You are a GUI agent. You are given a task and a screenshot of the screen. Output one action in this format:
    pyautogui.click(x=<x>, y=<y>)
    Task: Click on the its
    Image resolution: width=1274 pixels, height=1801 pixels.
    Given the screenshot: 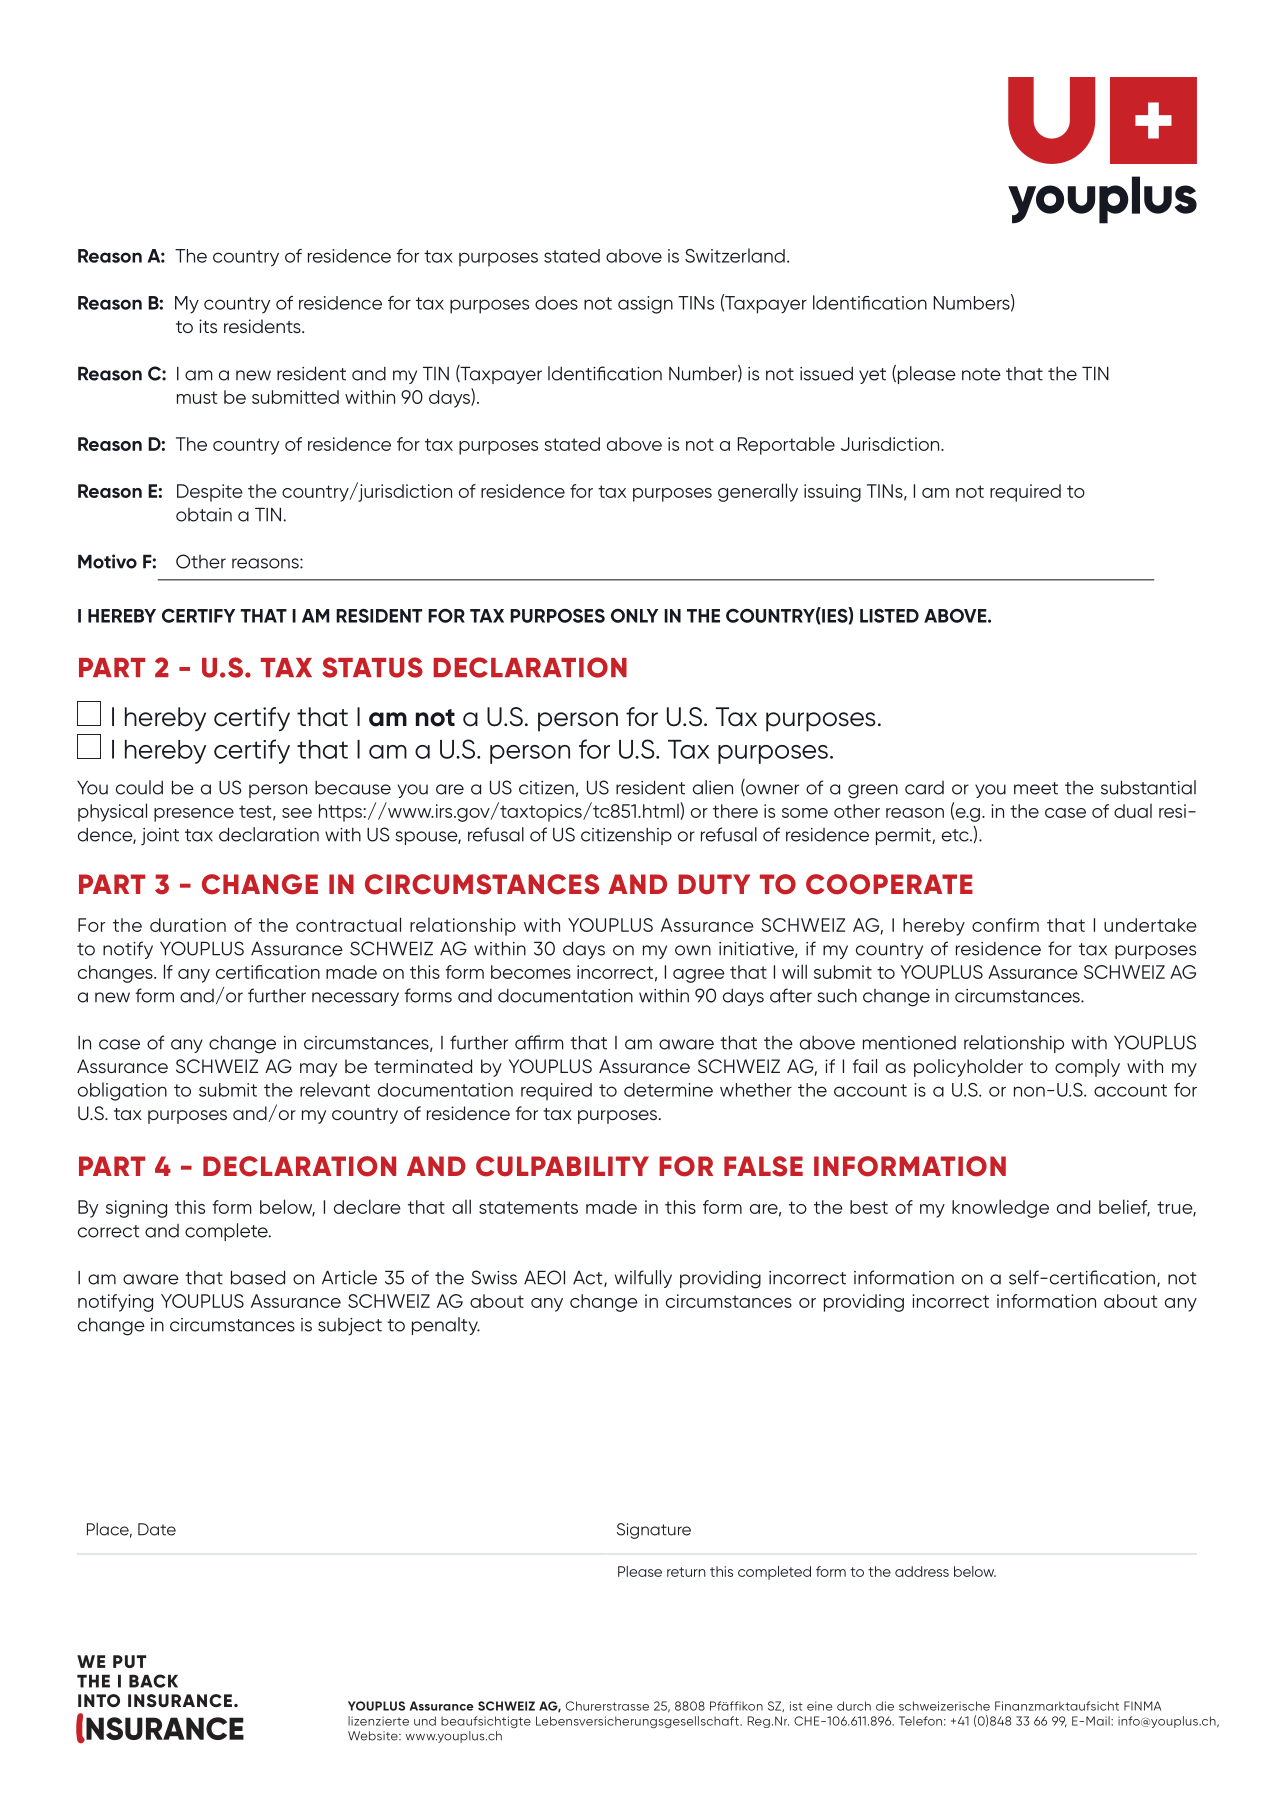 What is the action you would take?
    pyautogui.click(x=208, y=326)
